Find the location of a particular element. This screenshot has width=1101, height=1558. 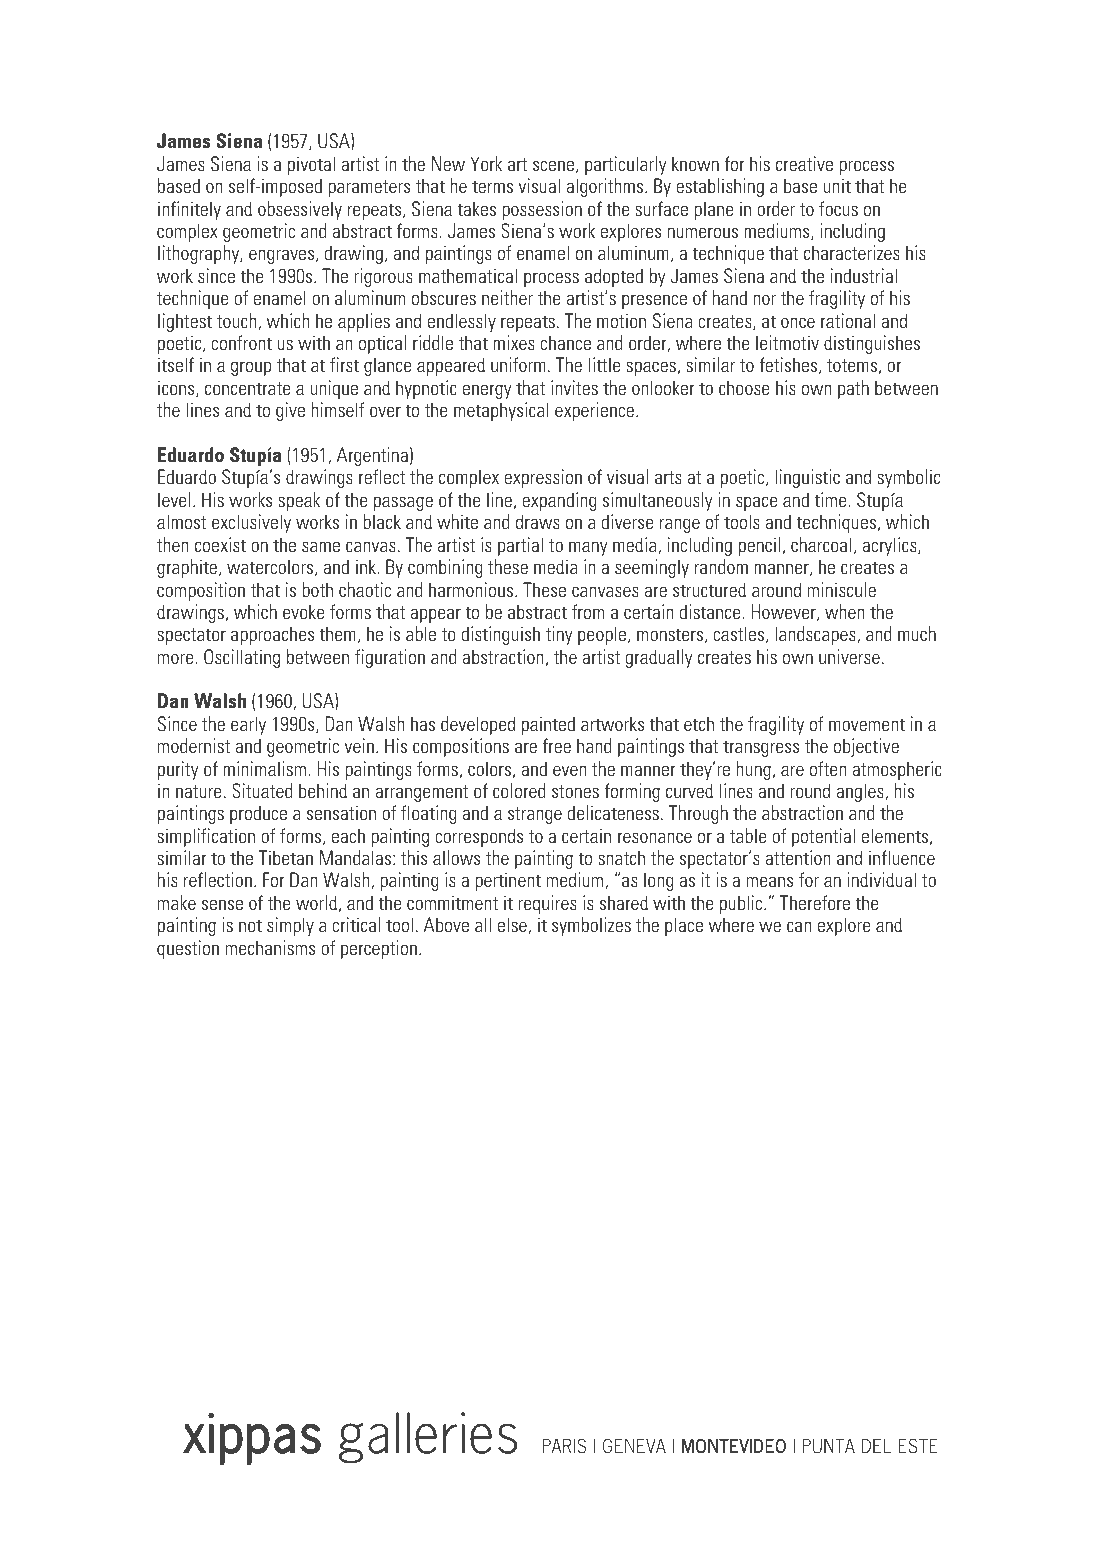

Oscillating is located at coordinates (242, 658).
